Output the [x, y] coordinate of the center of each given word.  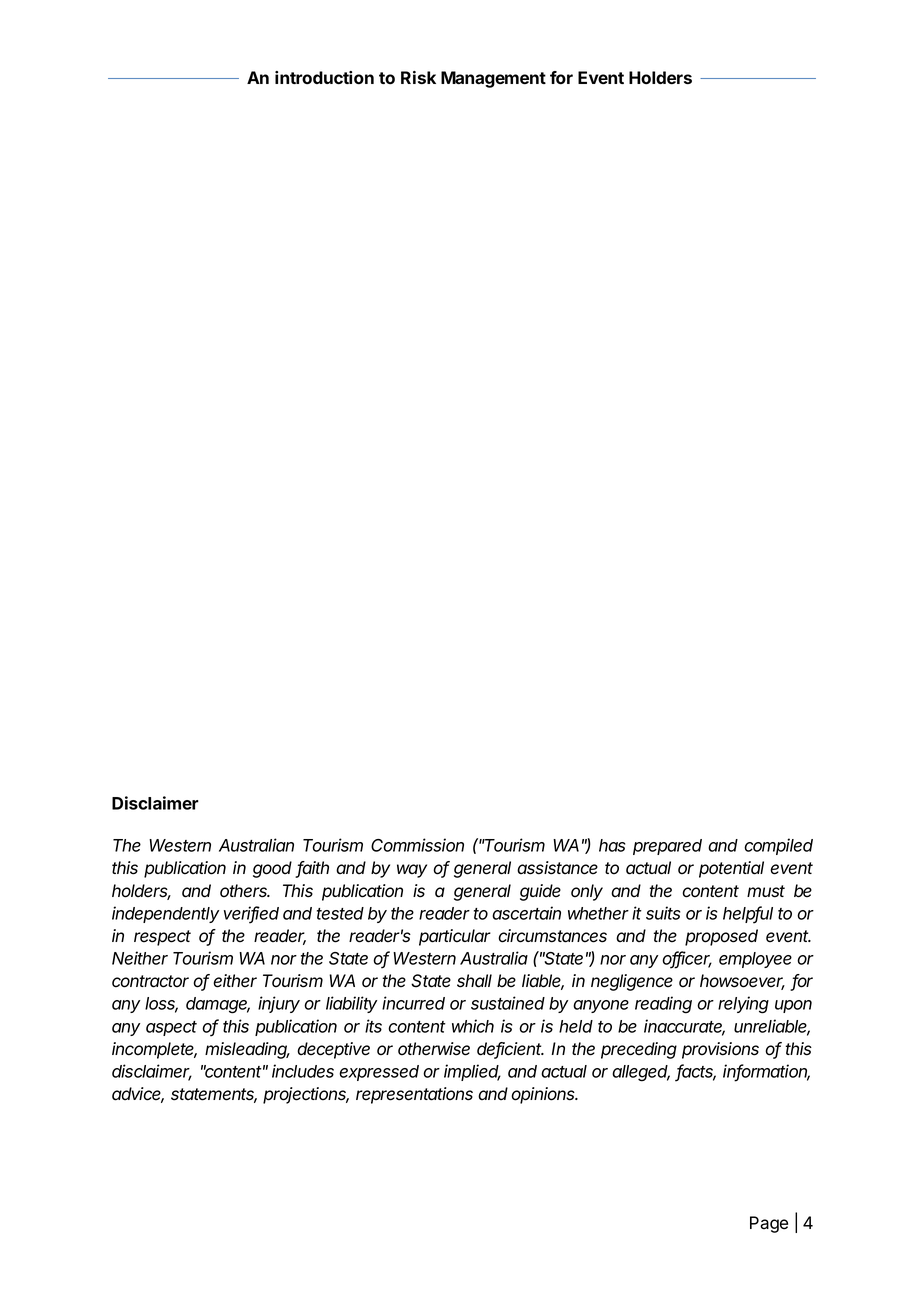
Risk [418, 77]
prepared [667, 847]
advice [138, 1095]
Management [493, 79]
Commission [417, 845]
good [272, 869]
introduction [324, 77]
